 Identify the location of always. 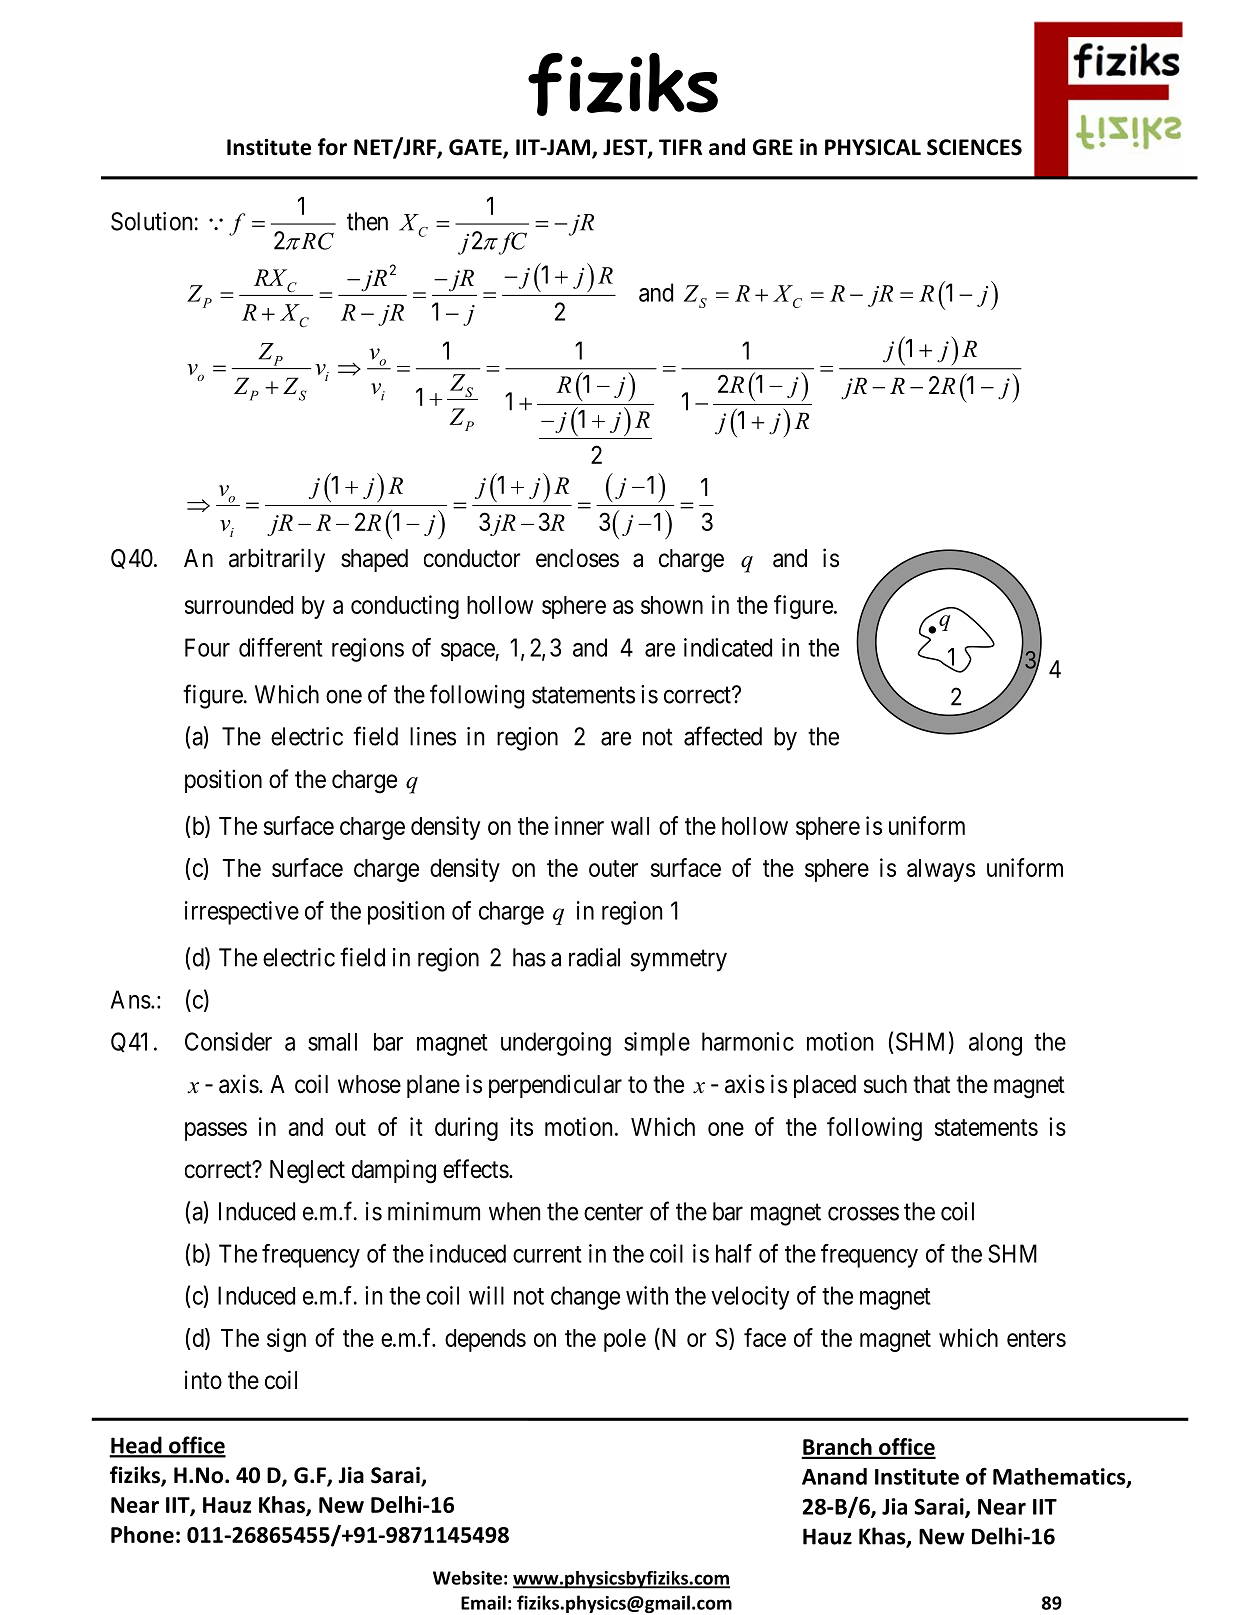
(941, 870).
